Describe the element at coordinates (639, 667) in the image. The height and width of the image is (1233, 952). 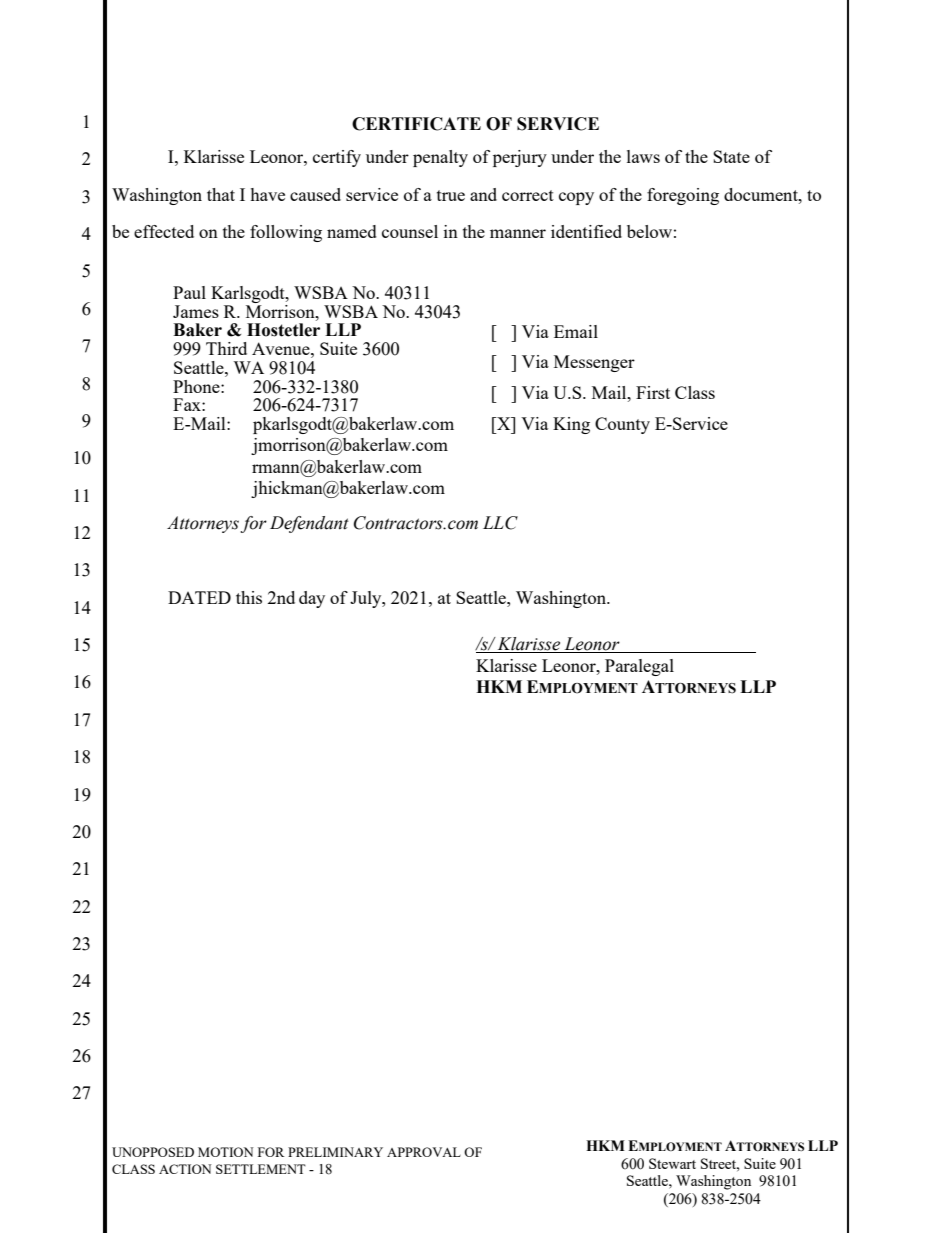
I see `Paralegal` at that location.
